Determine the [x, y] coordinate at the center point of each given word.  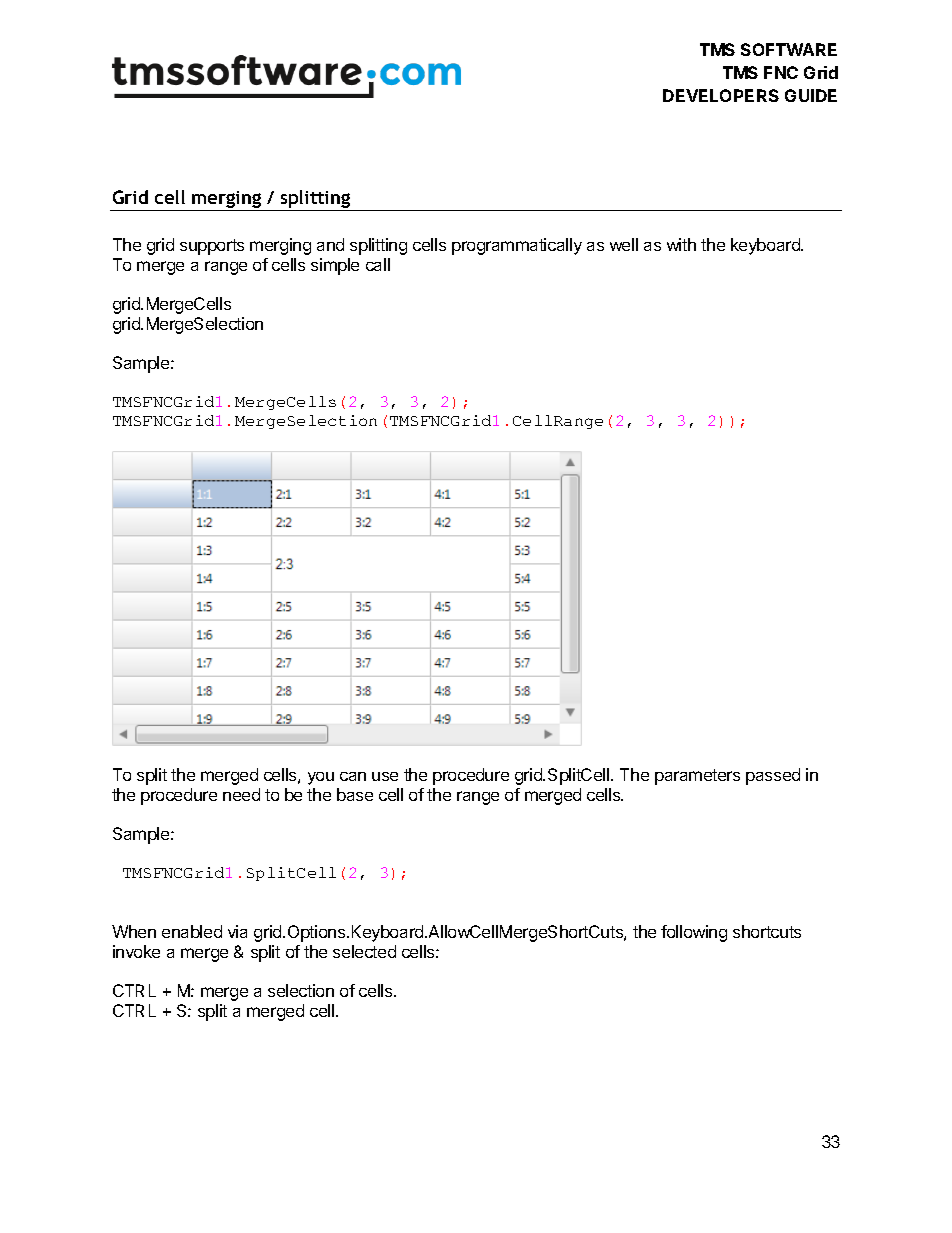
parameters [697, 777]
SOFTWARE [789, 49]
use [385, 776]
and [330, 244]
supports [212, 247]
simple [335, 266]
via [237, 931]
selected [364, 951]
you [321, 778]
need [241, 794]
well [624, 244]
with [681, 244]
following [694, 933]
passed [773, 776]
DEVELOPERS [721, 95]
